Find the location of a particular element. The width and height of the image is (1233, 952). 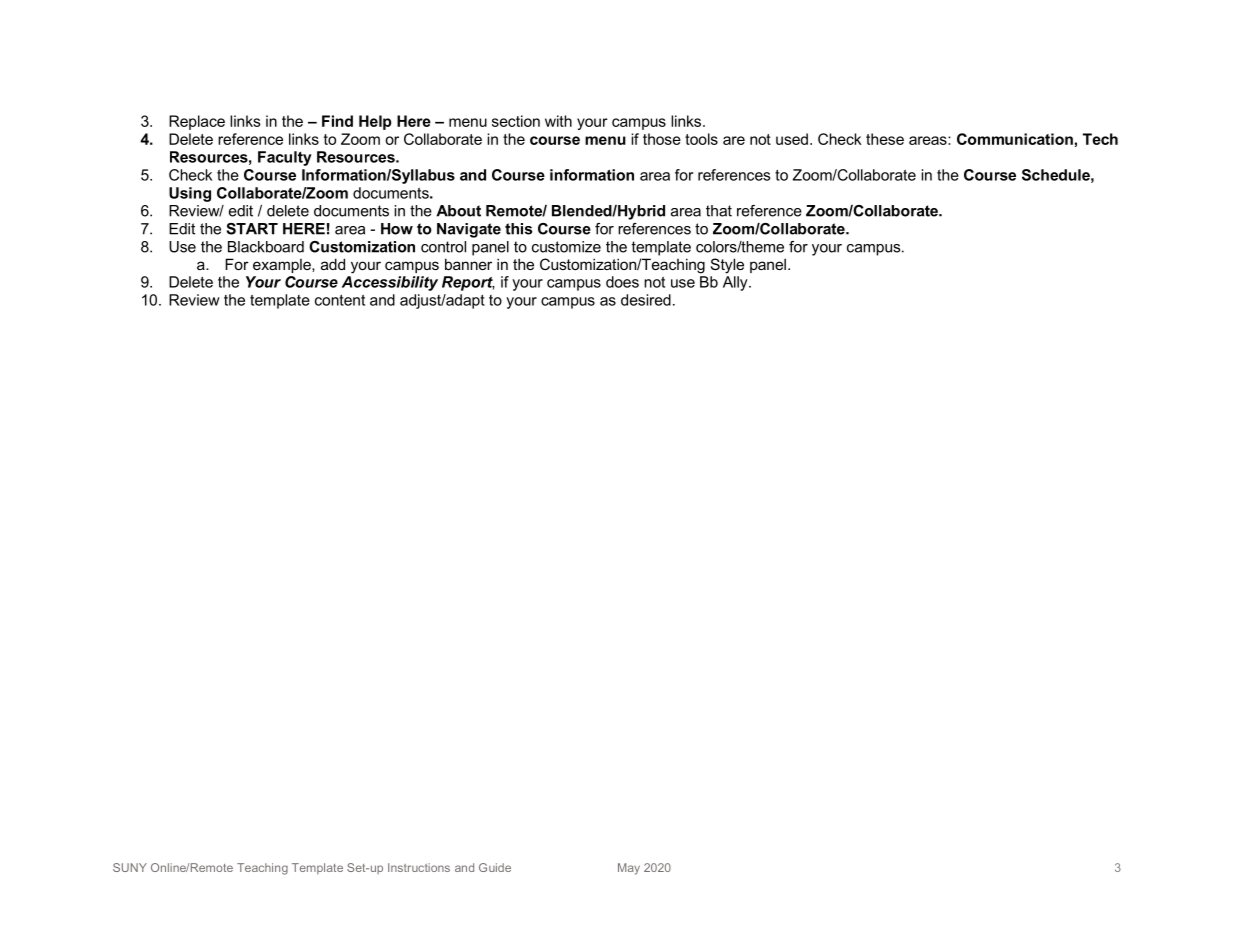

May is located at coordinates (629, 869).
